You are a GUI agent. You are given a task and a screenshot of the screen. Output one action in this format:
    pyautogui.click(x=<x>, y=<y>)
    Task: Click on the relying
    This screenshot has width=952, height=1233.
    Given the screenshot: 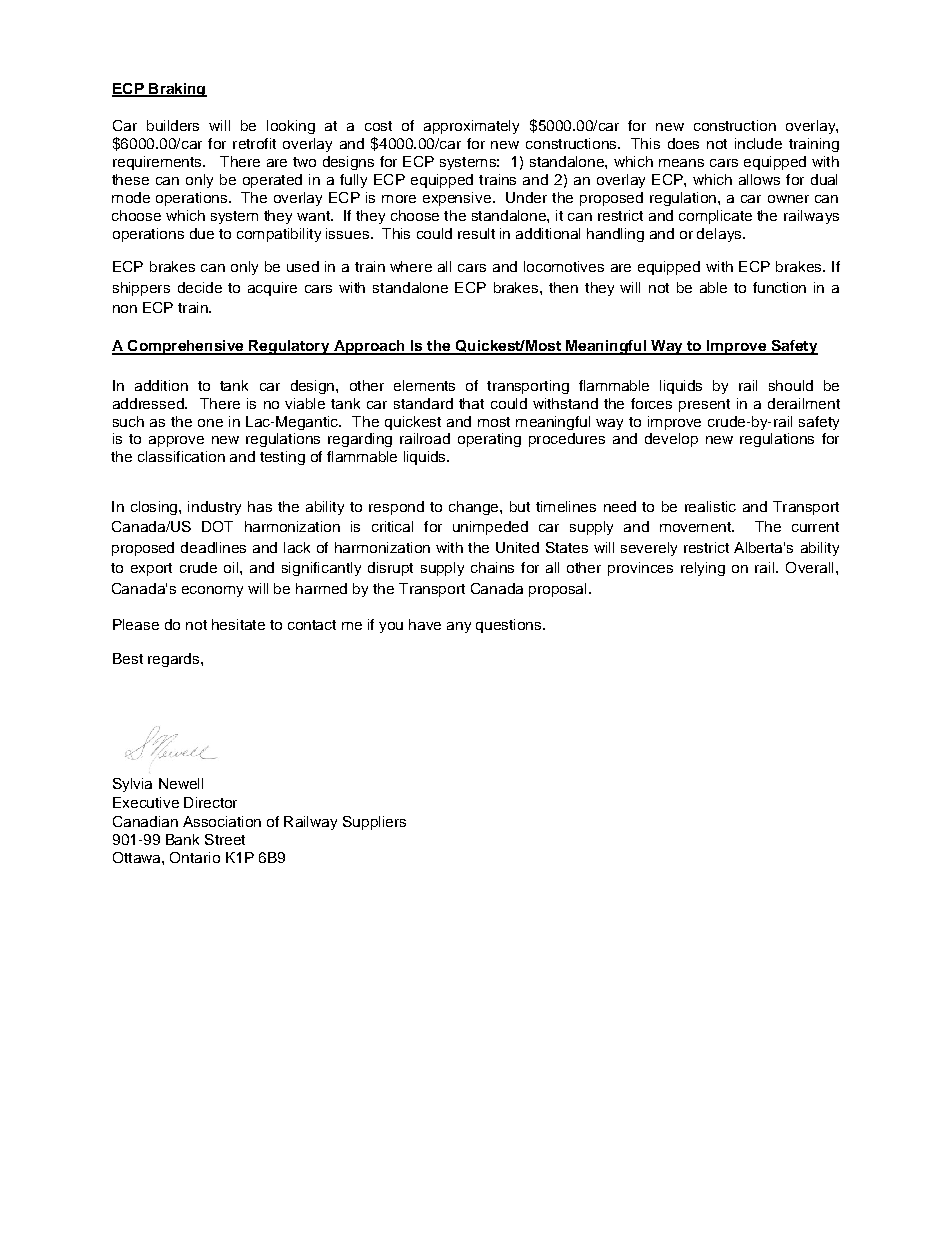 What is the action you would take?
    pyautogui.click(x=703, y=569)
